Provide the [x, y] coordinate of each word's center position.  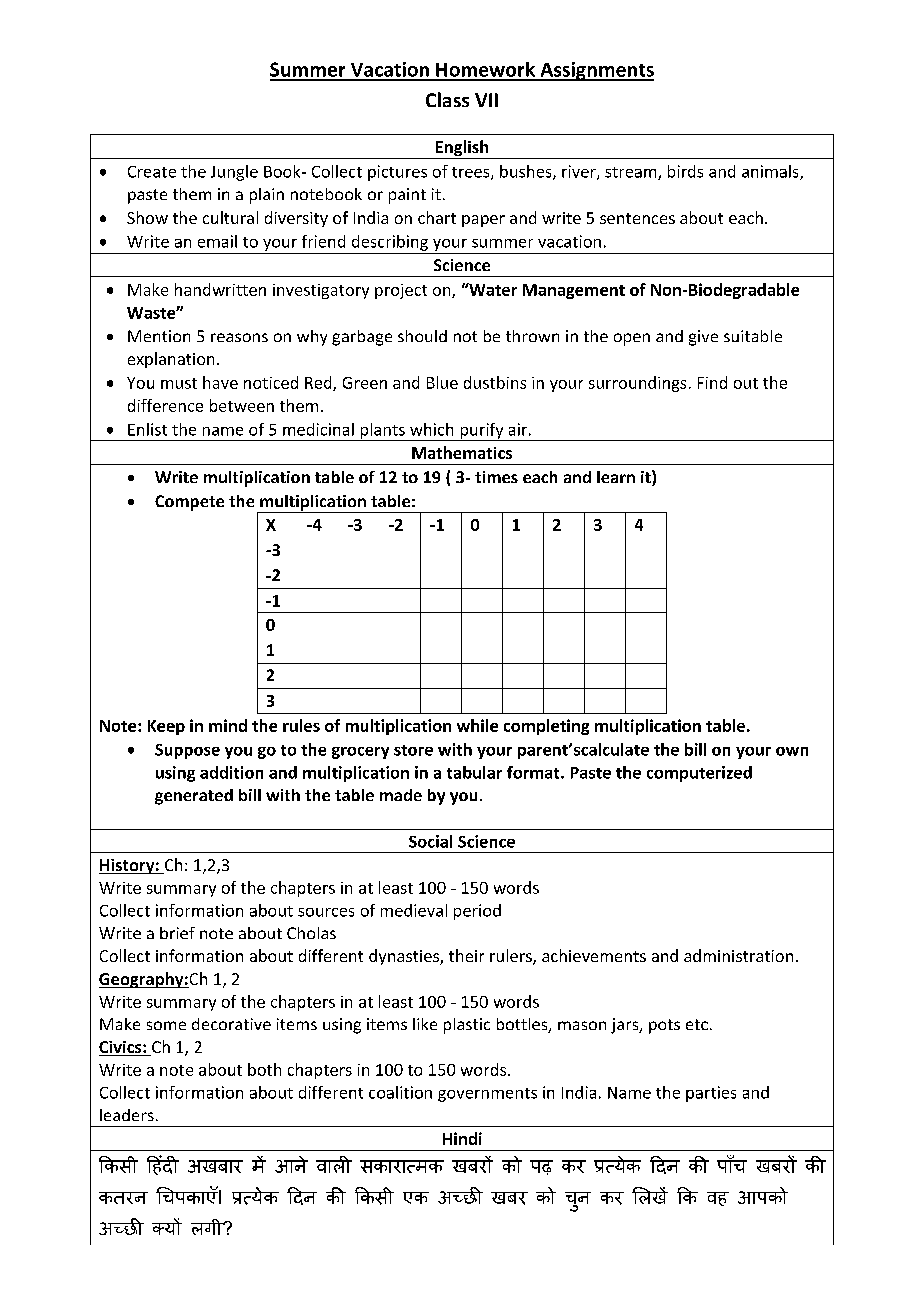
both [264, 1069]
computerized [699, 774]
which [431, 429]
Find [712, 382]
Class [447, 99]
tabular [474, 772]
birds [685, 171]
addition [231, 772]
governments [487, 1095]
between [242, 405]
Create [152, 172]
